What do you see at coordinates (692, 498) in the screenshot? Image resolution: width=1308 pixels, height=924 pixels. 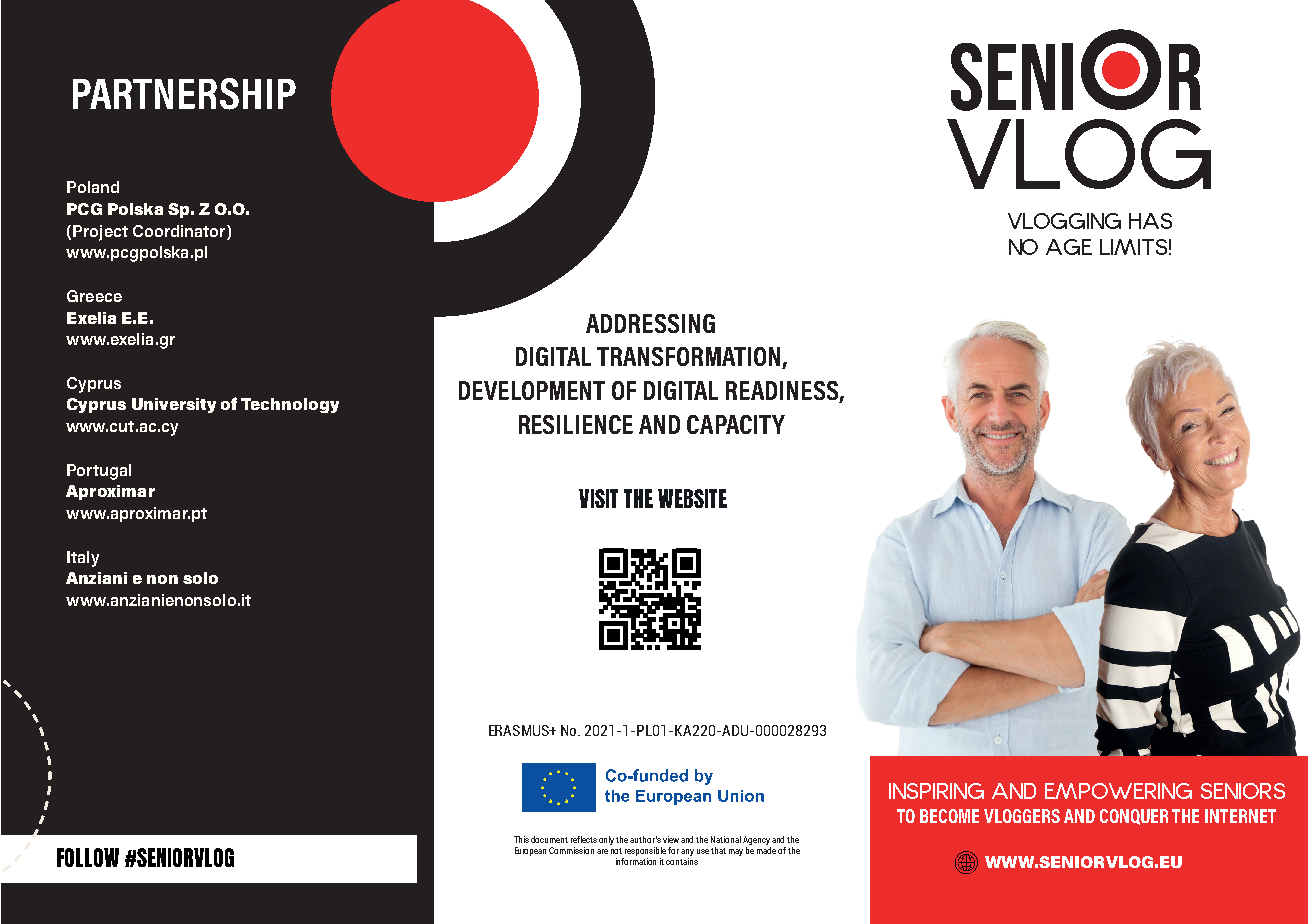 I see `WEBSITE` at bounding box center [692, 498].
